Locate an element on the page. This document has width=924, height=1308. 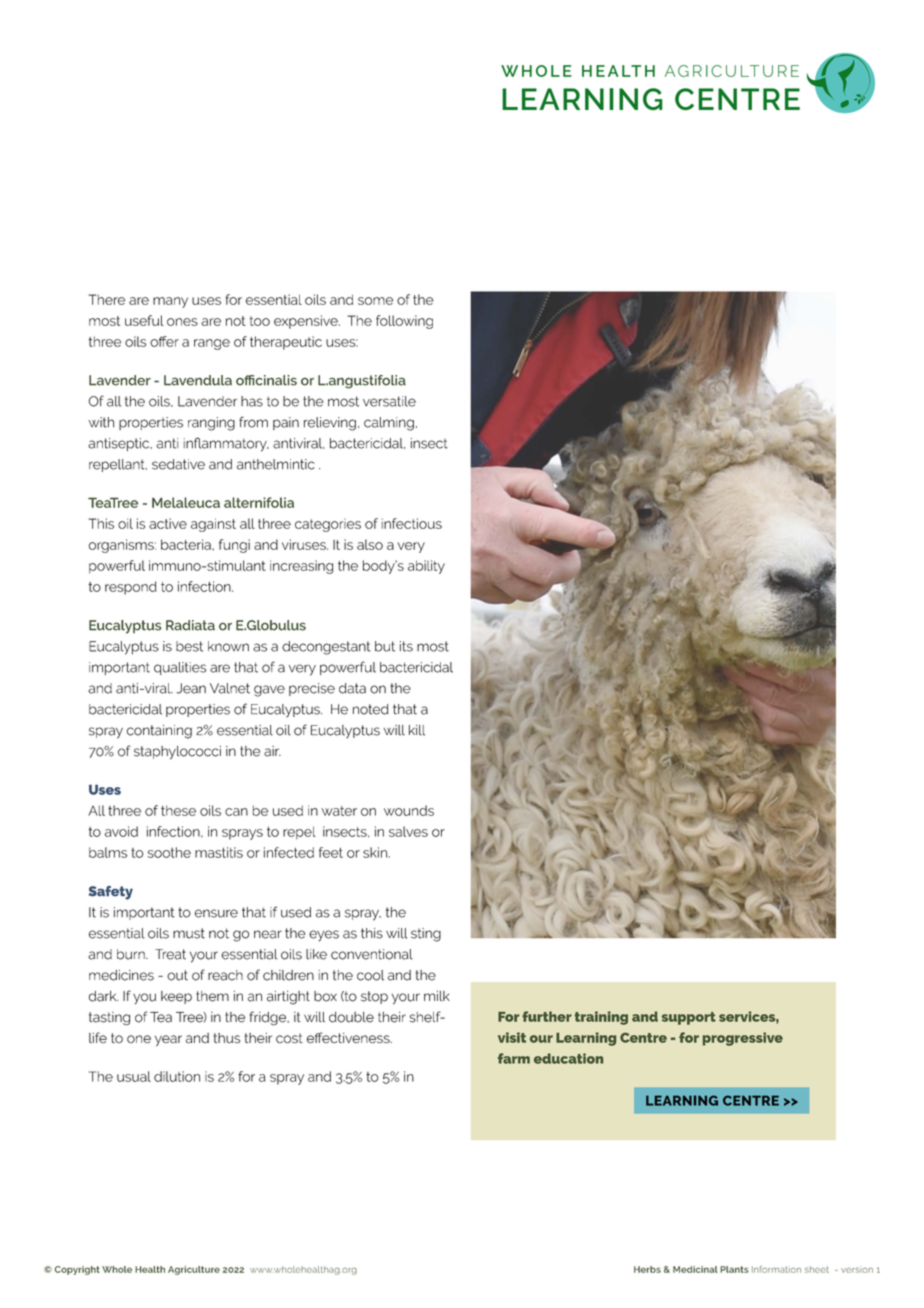
Herbs is located at coordinates (647, 1269).
